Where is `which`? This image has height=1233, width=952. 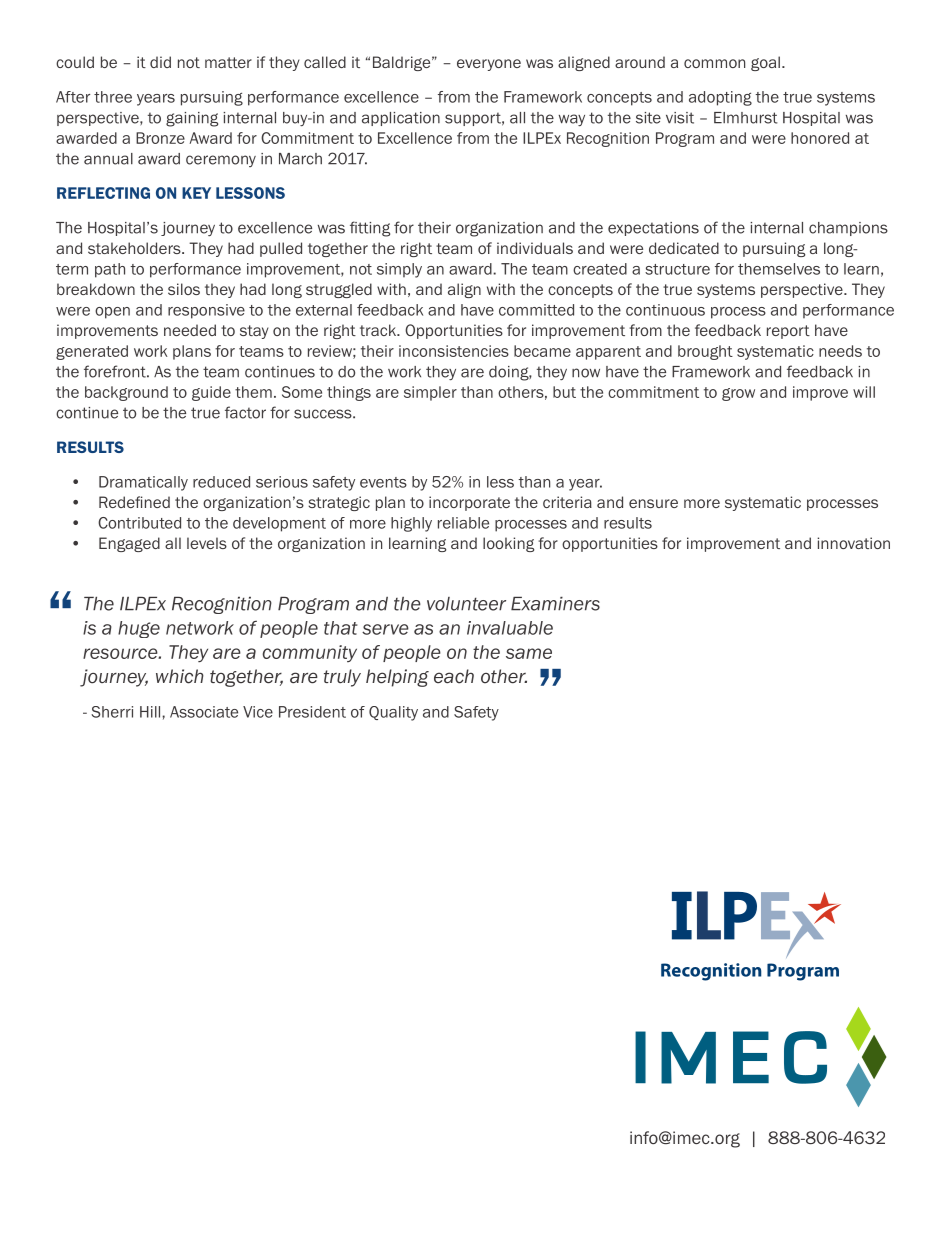 which is located at coordinates (180, 676).
